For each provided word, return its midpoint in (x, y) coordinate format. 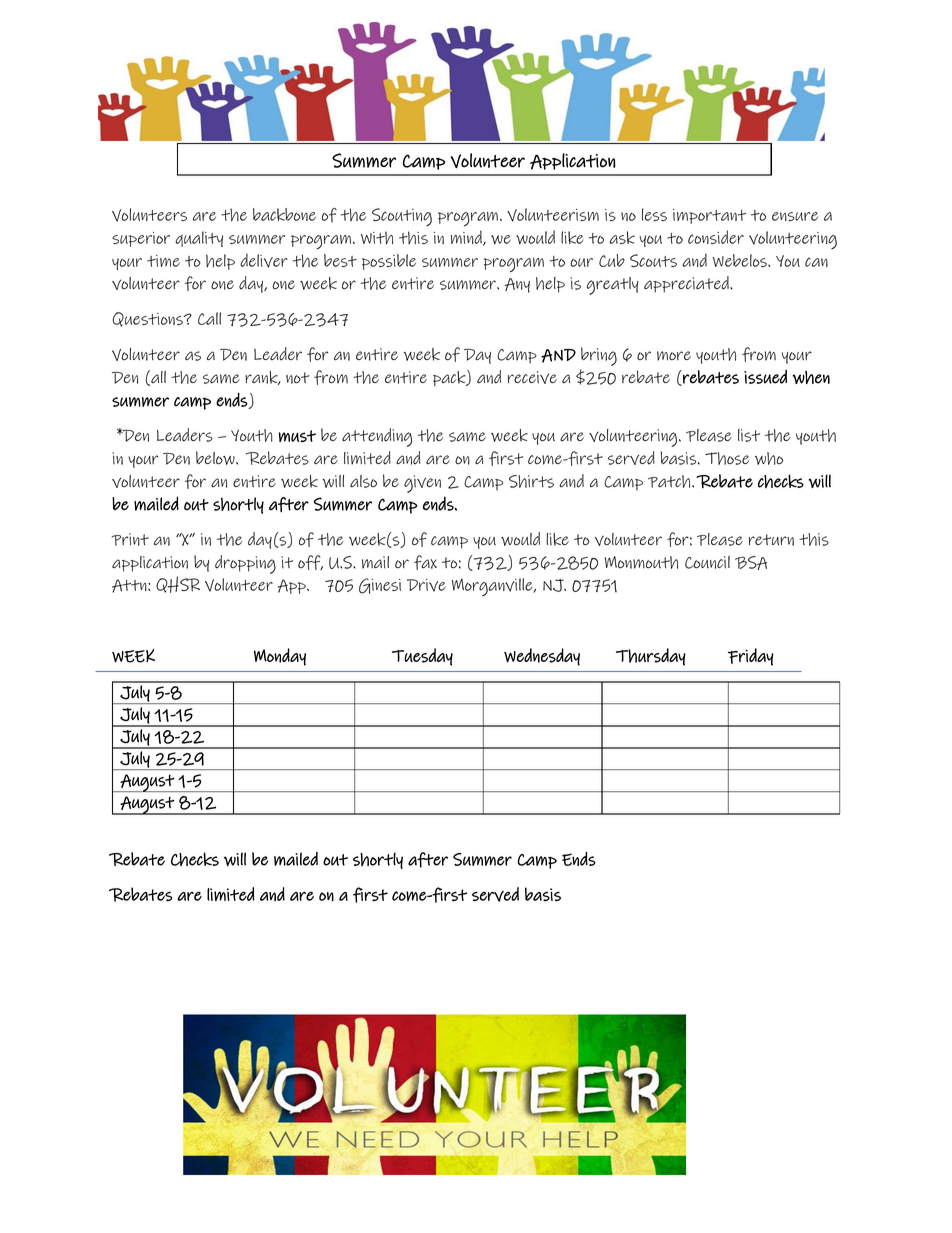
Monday (280, 657)
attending (377, 437)
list (749, 435)
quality (199, 239)
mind (467, 238)
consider (716, 237)
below (216, 458)
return (771, 540)
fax (425, 562)
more (674, 356)
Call (209, 318)
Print (130, 539)
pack (450, 378)
